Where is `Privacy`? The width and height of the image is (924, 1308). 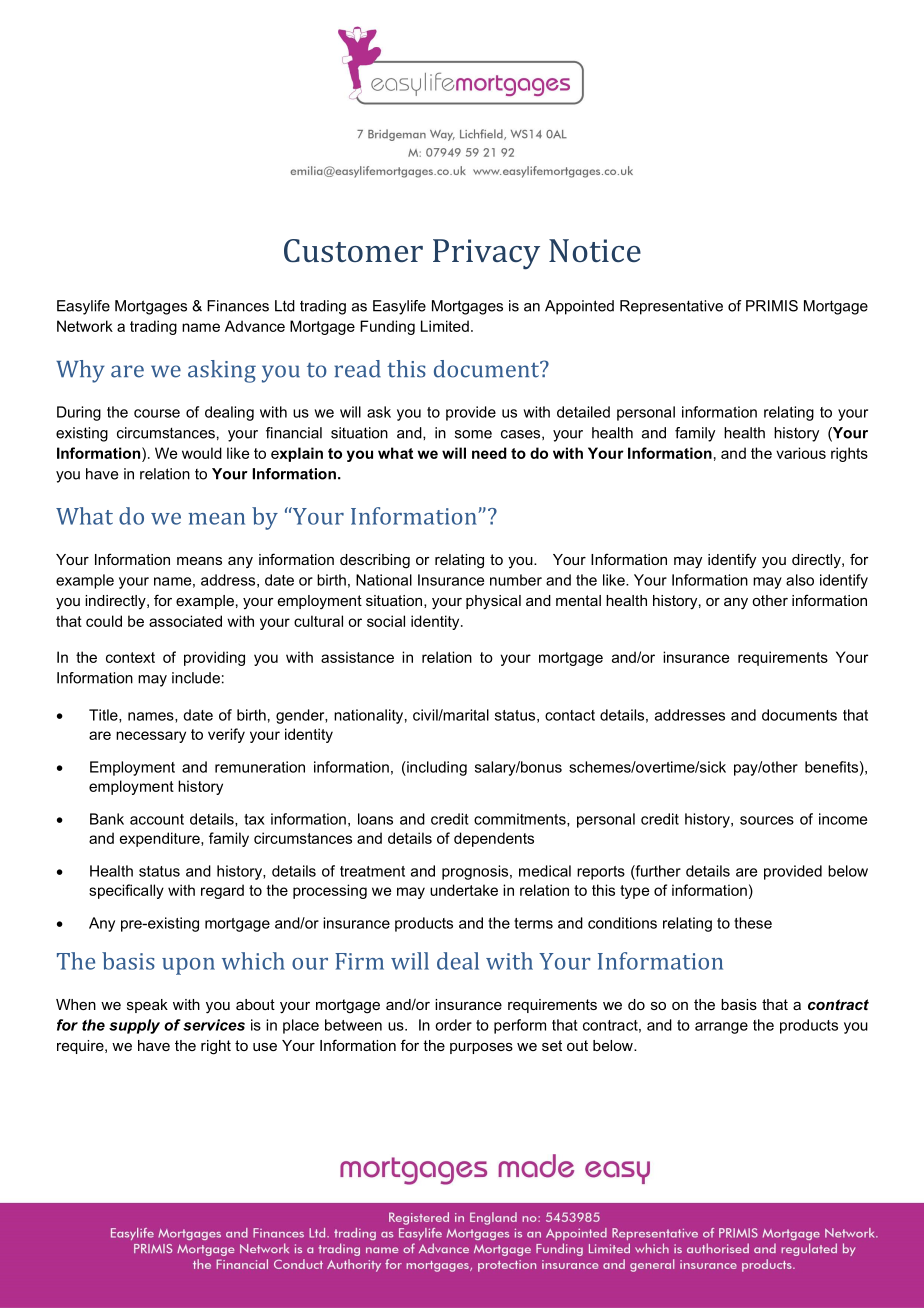
Privacy is located at coordinates (486, 254).
